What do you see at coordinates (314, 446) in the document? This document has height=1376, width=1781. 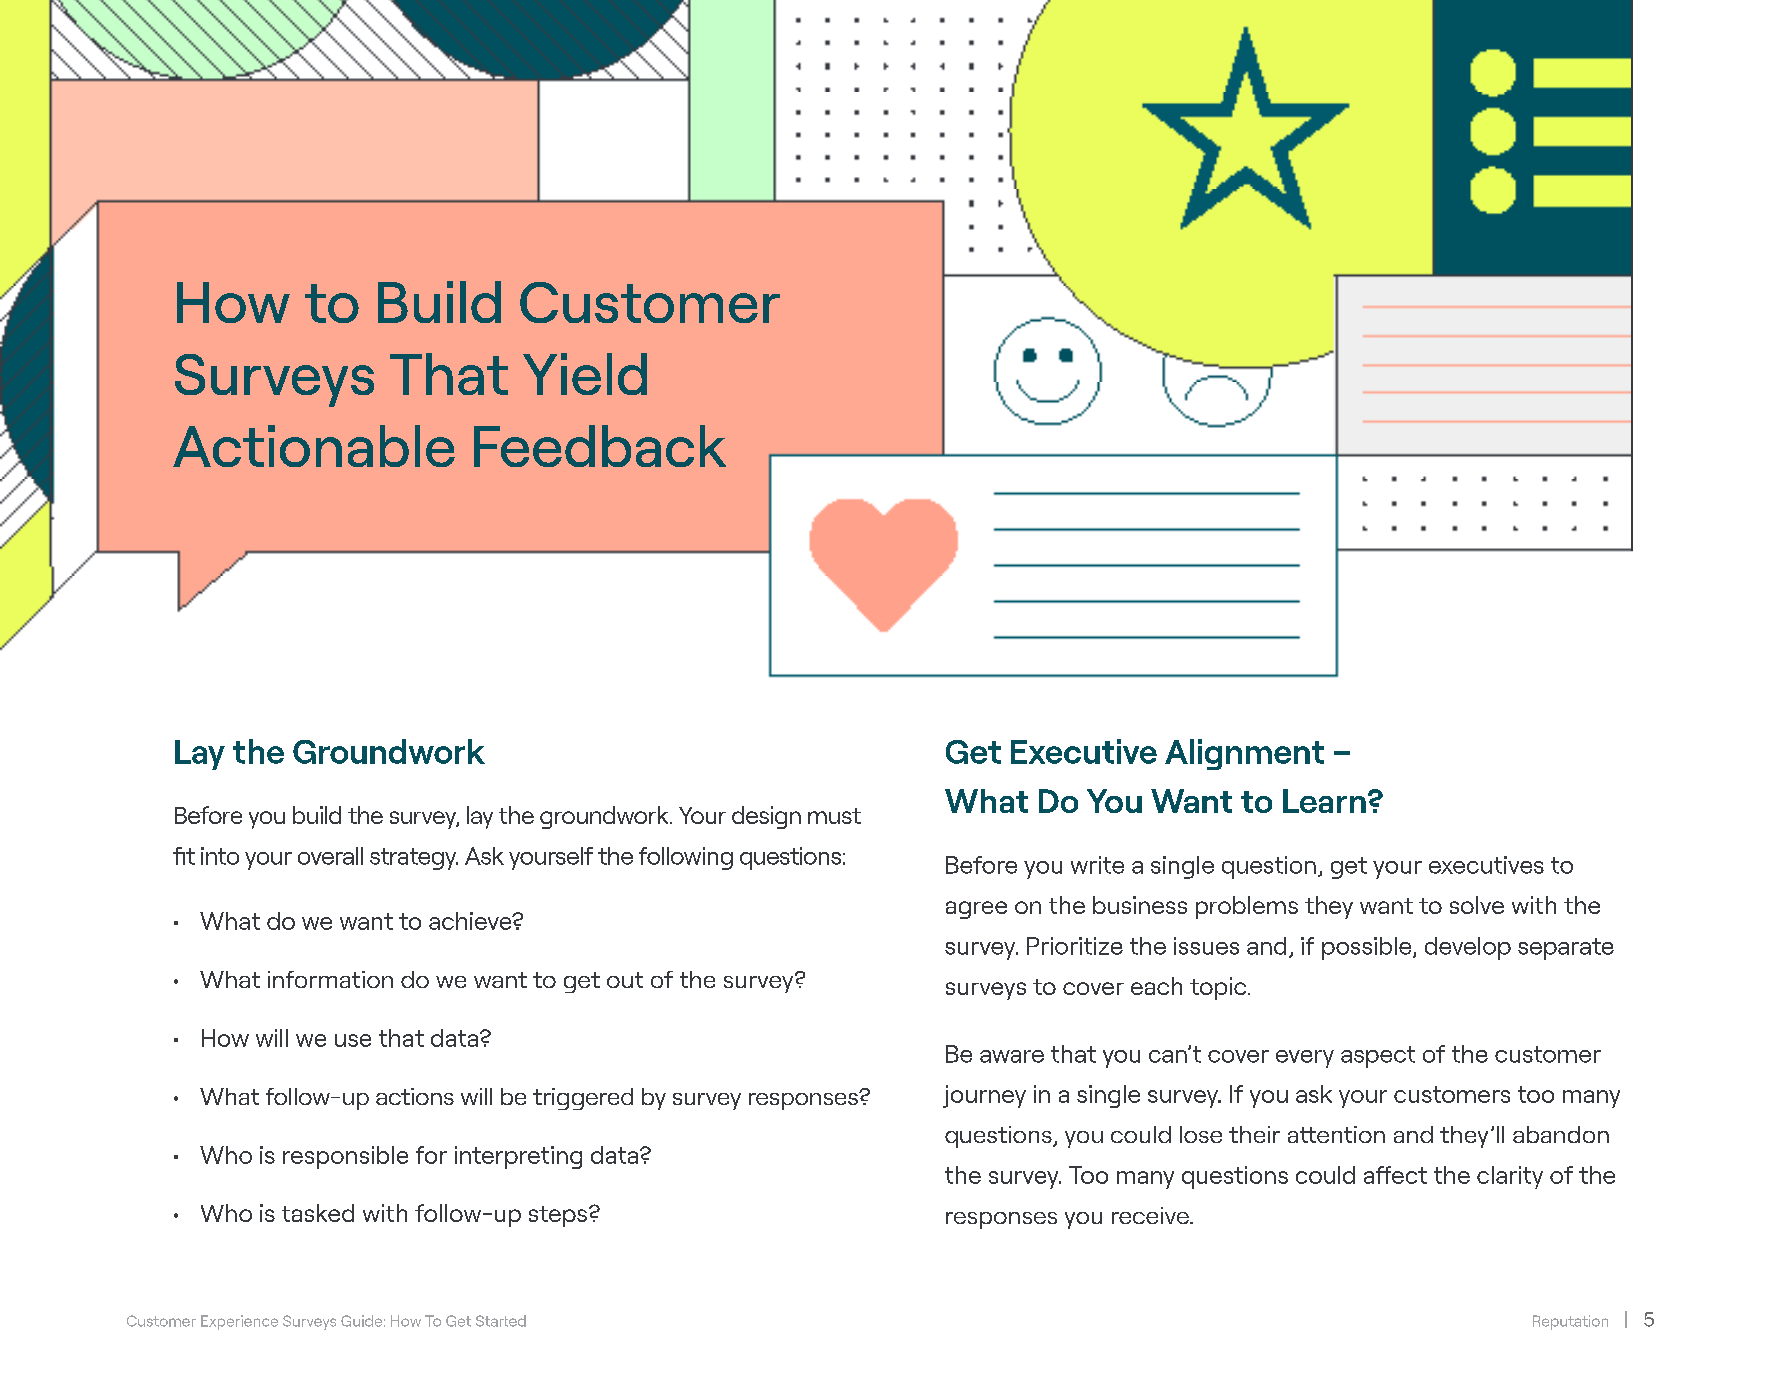 I see `Actionable` at bounding box center [314, 446].
